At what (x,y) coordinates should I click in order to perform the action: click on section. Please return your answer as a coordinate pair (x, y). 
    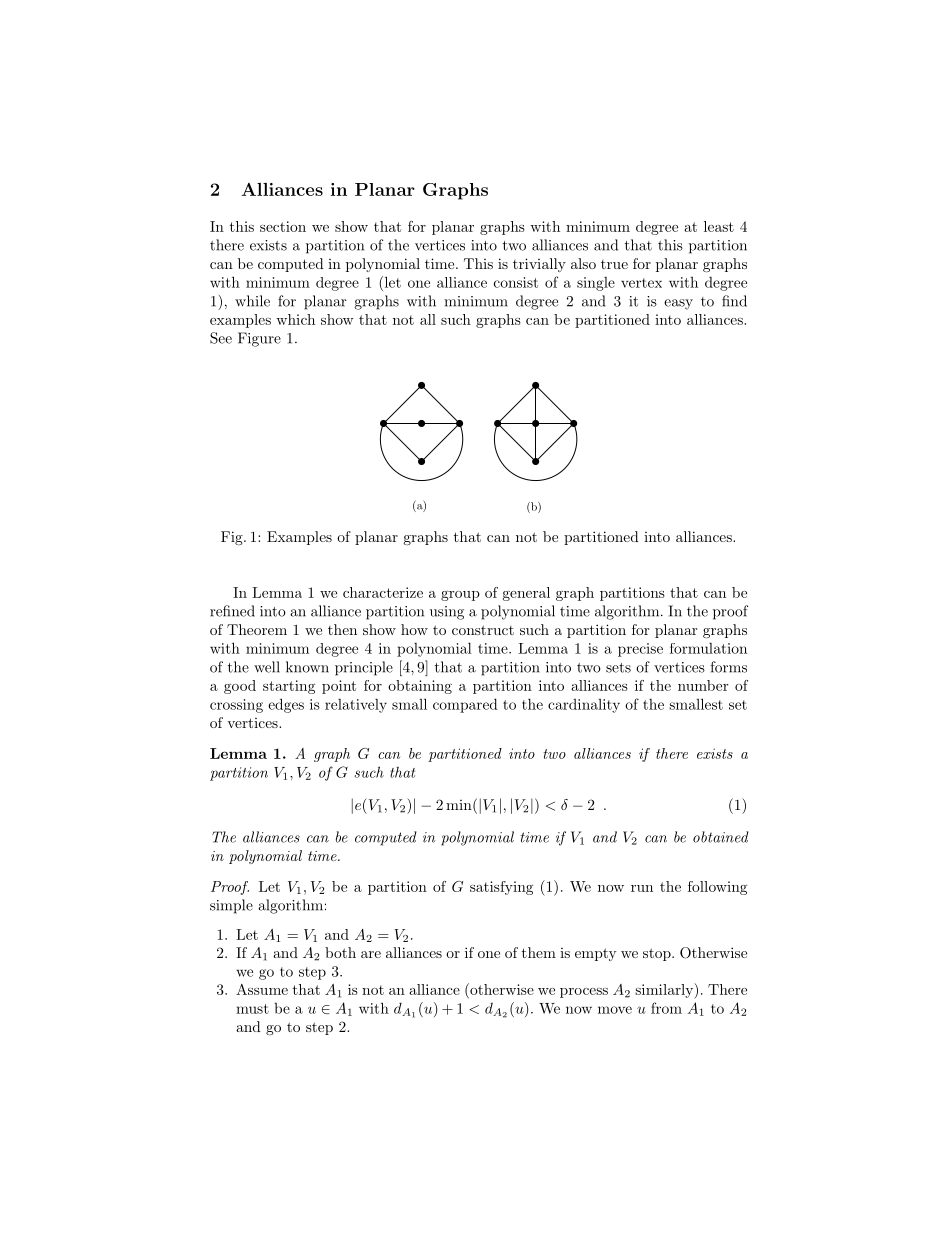
    Looking at the image, I should click on (283, 226).
